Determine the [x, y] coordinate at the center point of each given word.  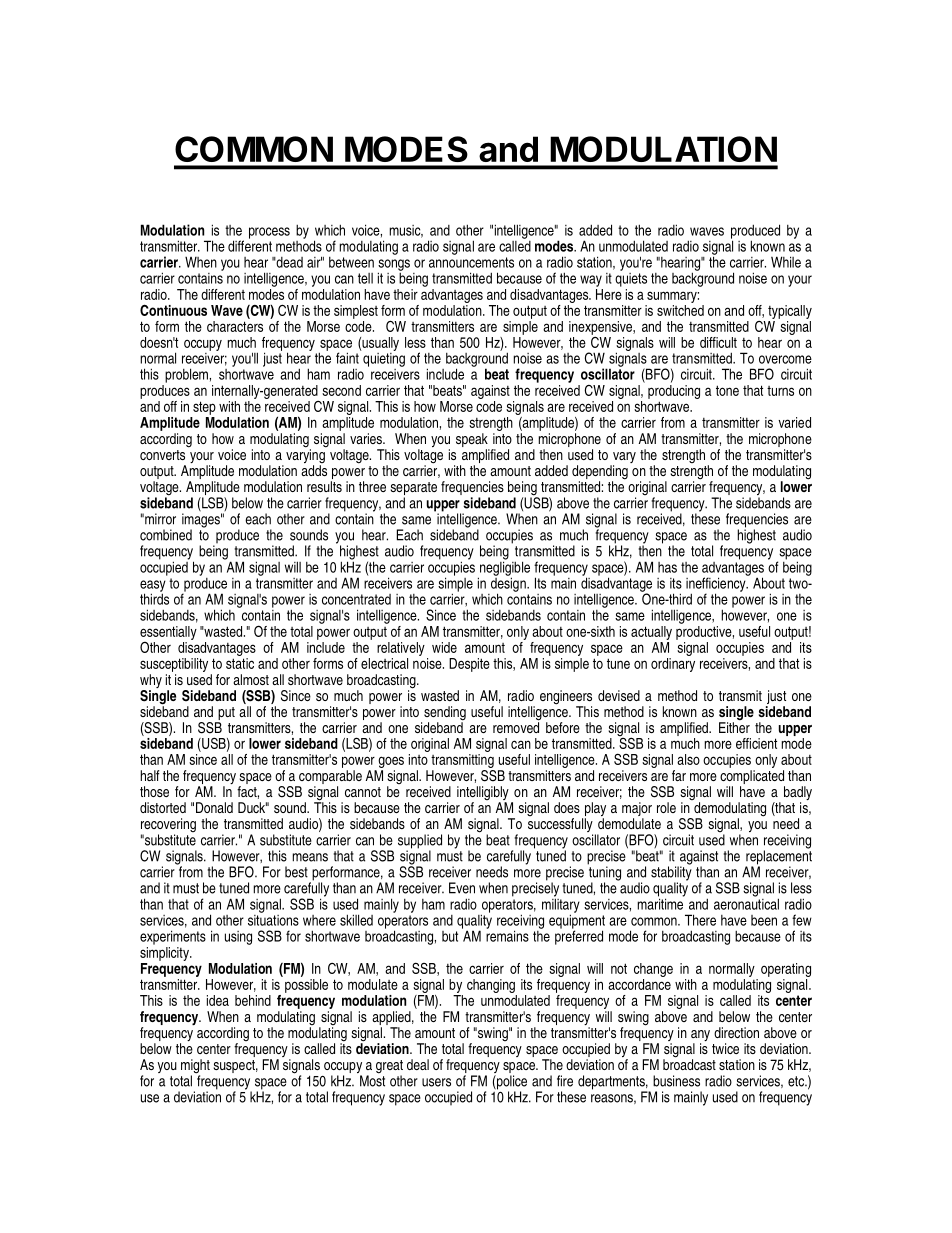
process [269, 233]
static [240, 663]
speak [472, 440]
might [195, 1067]
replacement [779, 857]
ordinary [673, 665]
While [786, 262]
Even [462, 888]
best [296, 872]
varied [794, 422]
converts [162, 455]
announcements [471, 262]
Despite [469, 665]
